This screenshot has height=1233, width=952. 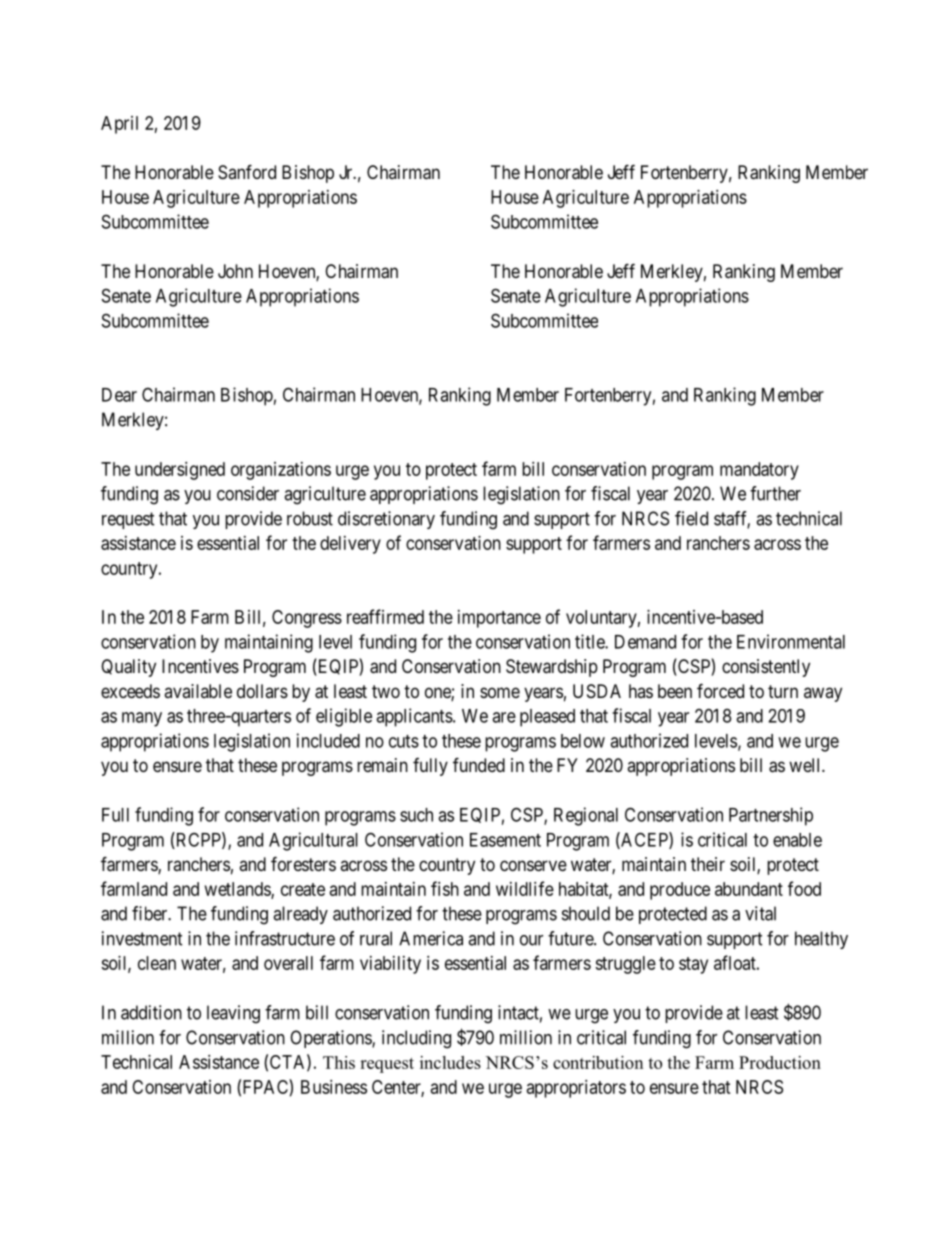 What do you see at coordinates (759, 471) in the screenshot?
I see `mandatory` at bounding box center [759, 471].
